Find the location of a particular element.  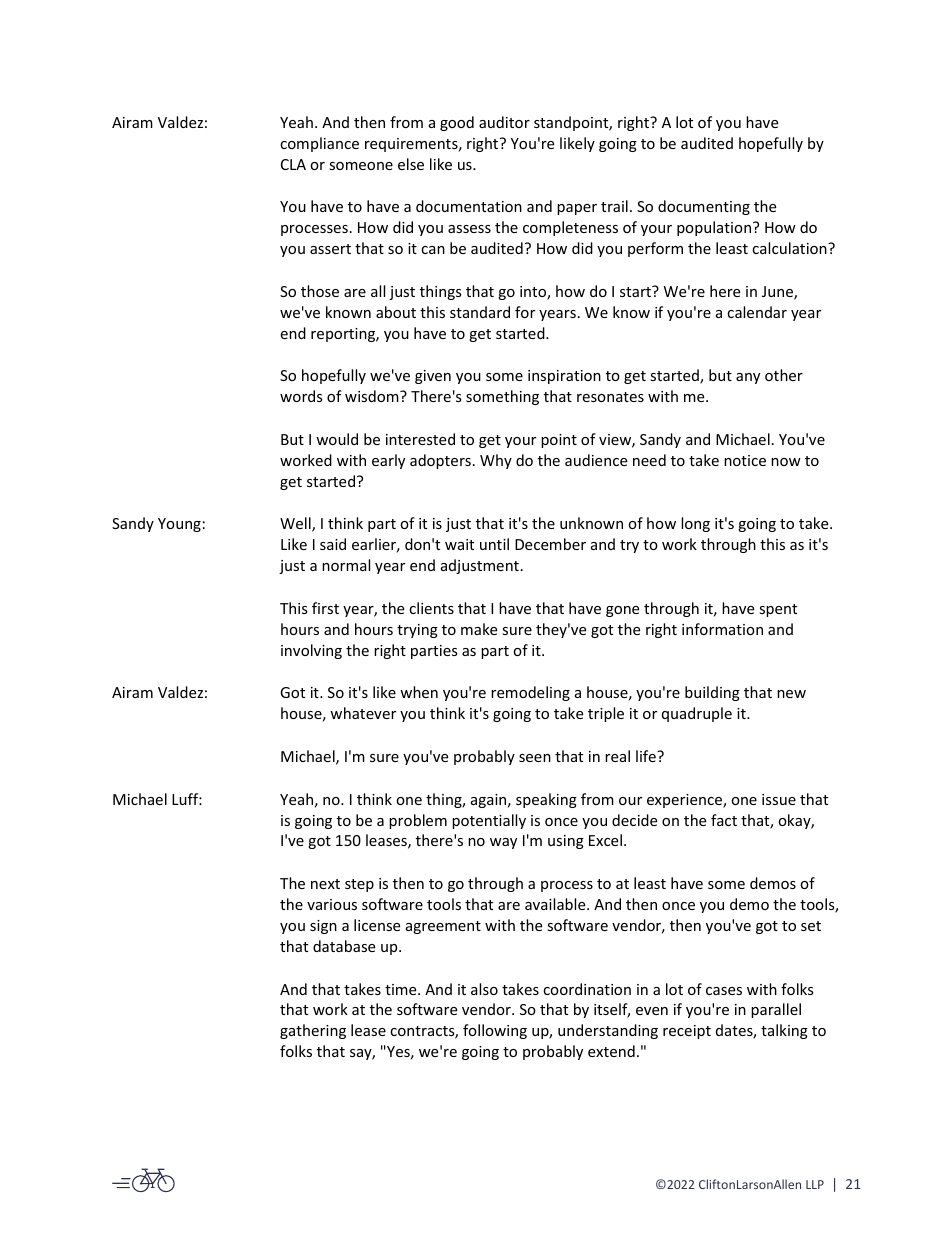

LLP is located at coordinates (815, 1184).
